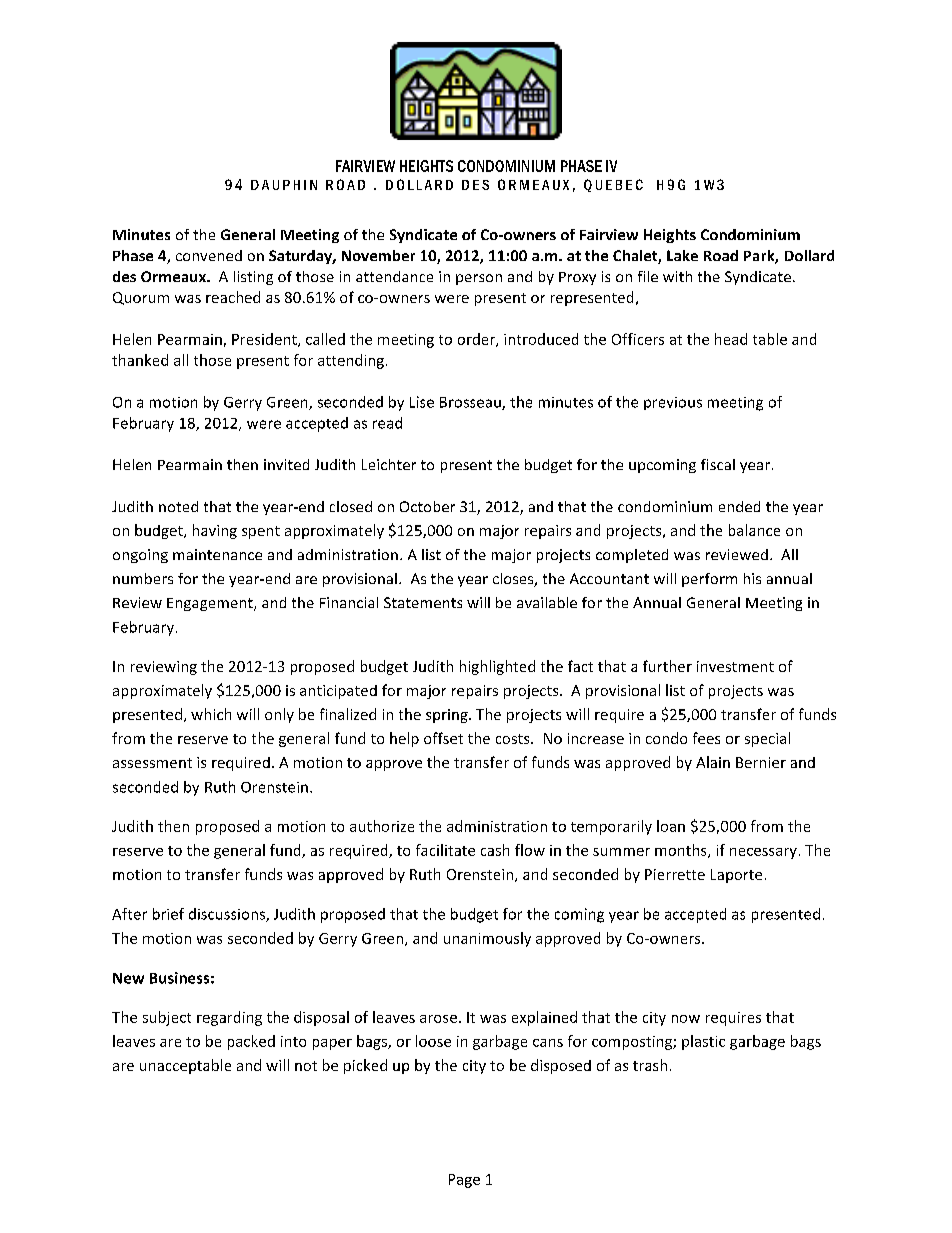  What do you see at coordinates (464, 1181) in the document?
I see `Page` at bounding box center [464, 1181].
